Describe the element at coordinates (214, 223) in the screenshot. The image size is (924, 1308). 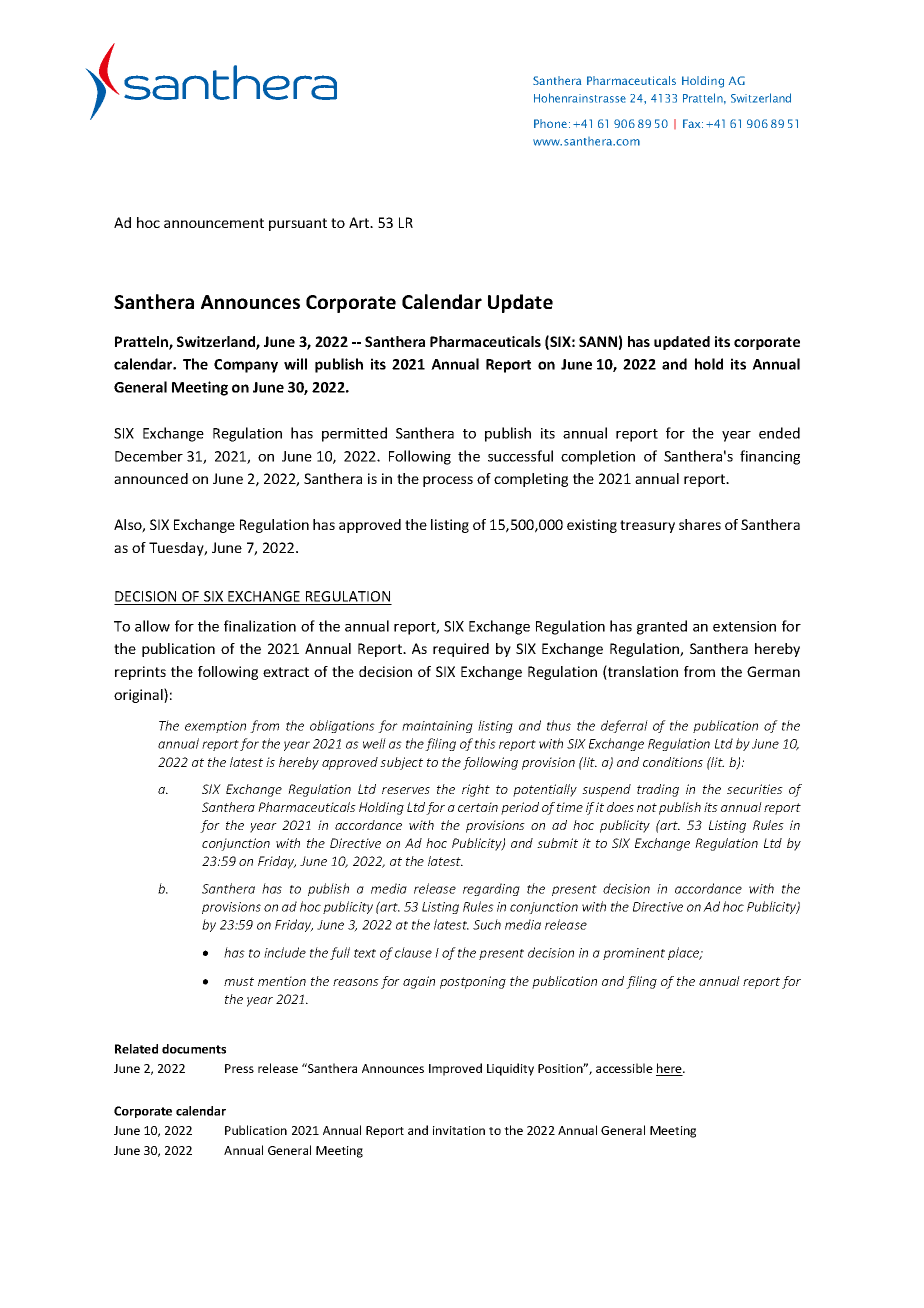
I see `announcement` at that location.
